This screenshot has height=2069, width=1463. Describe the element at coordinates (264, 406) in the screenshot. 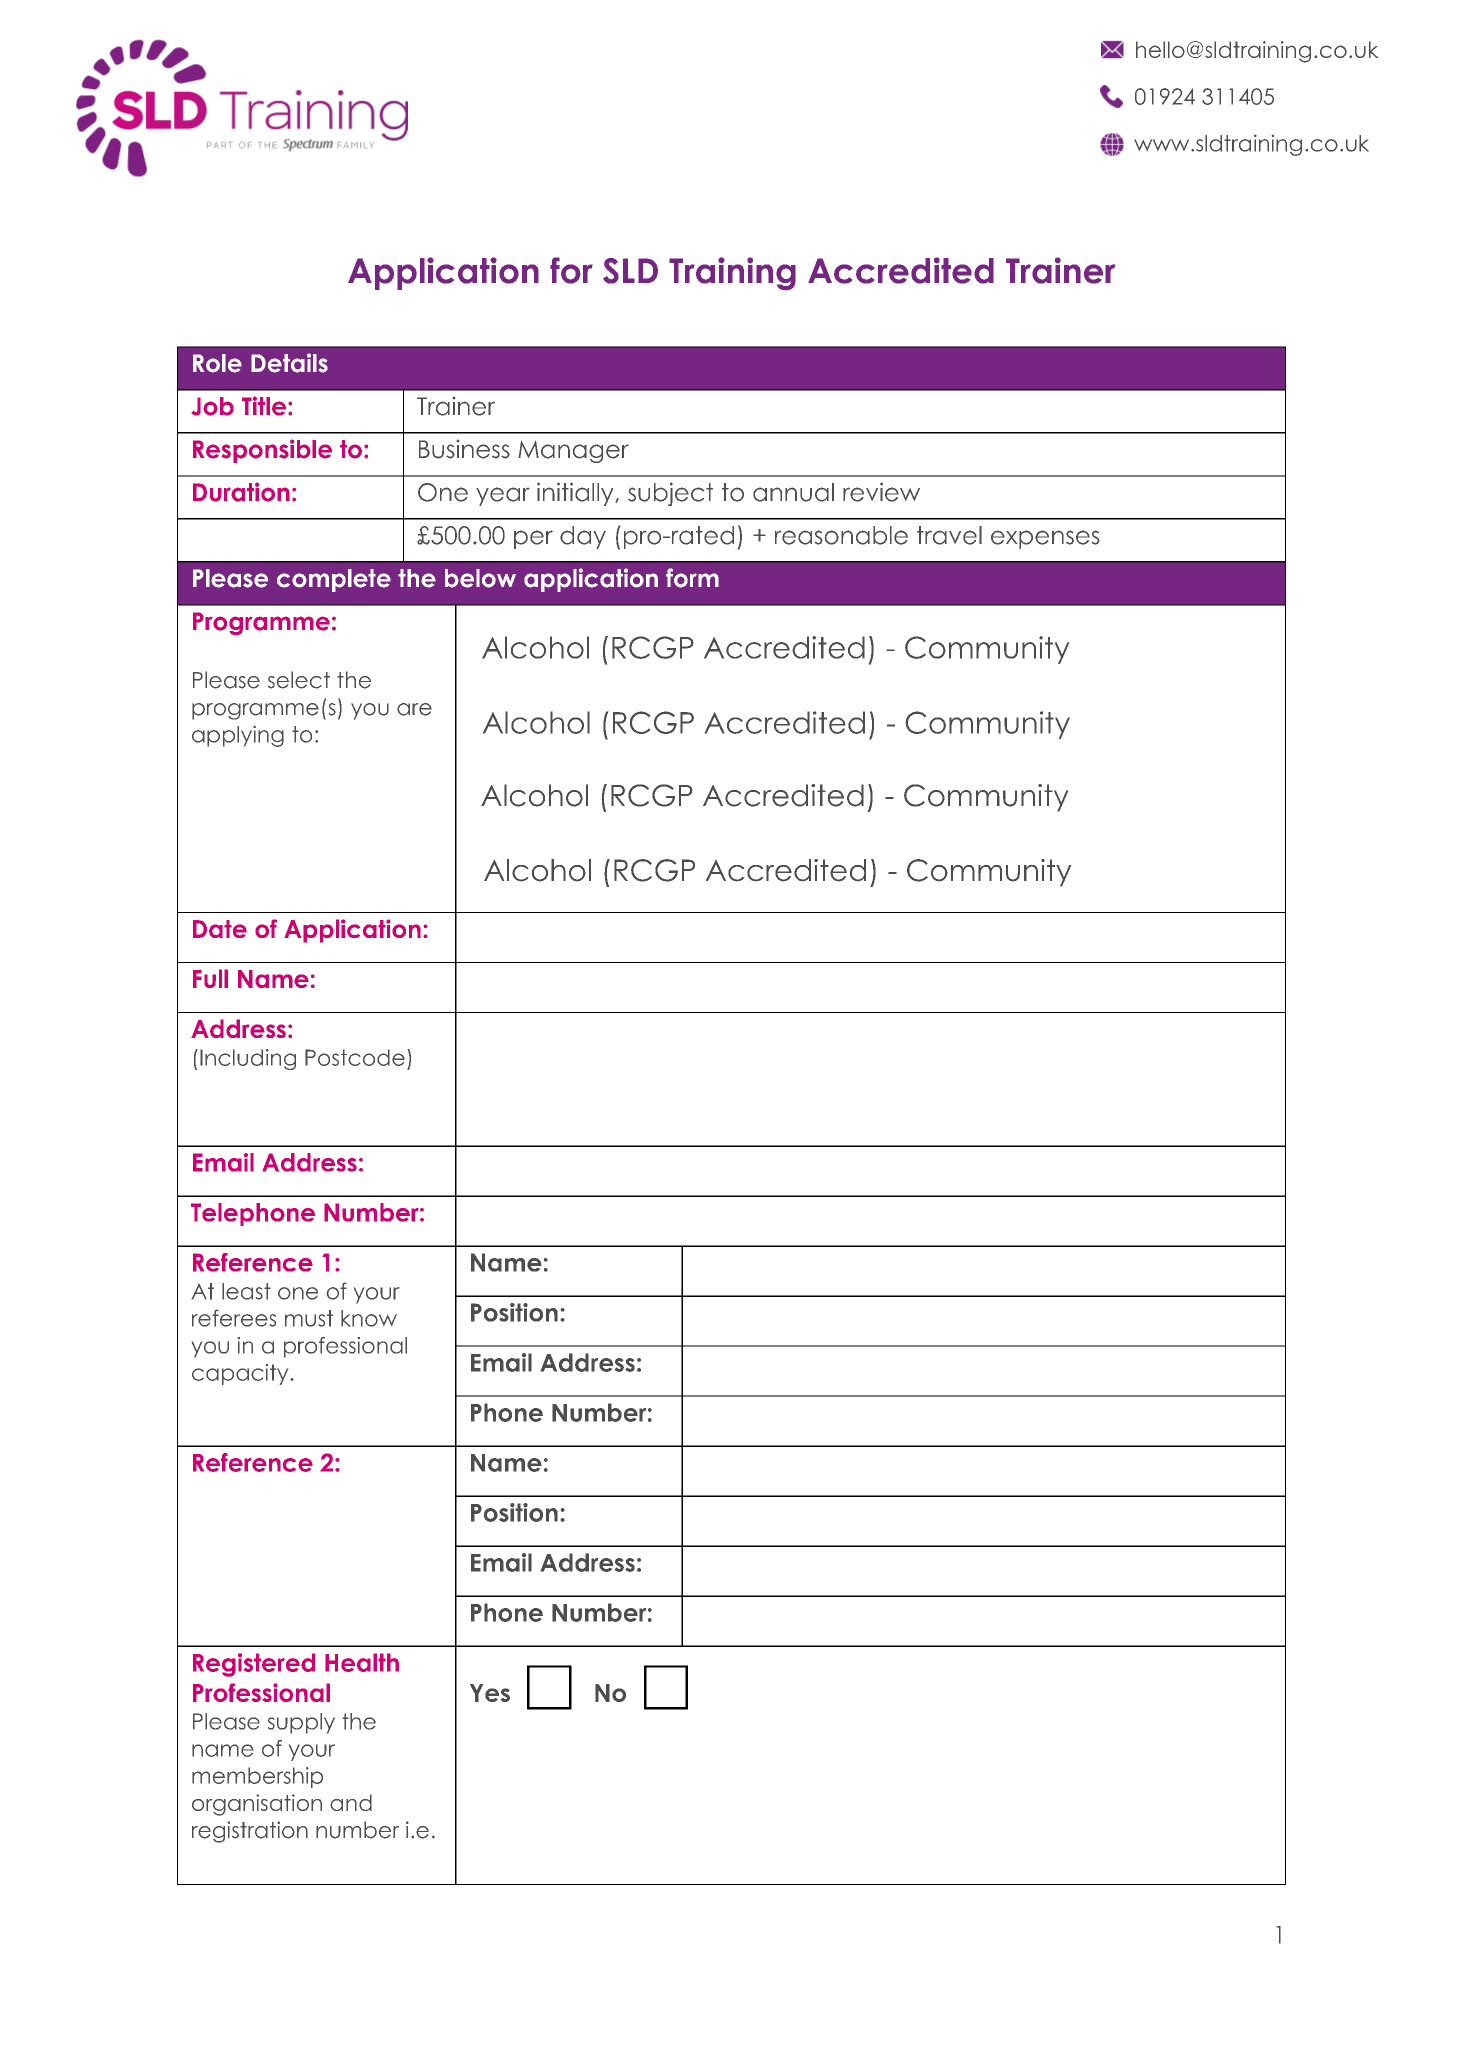

I see `Title` at that location.
